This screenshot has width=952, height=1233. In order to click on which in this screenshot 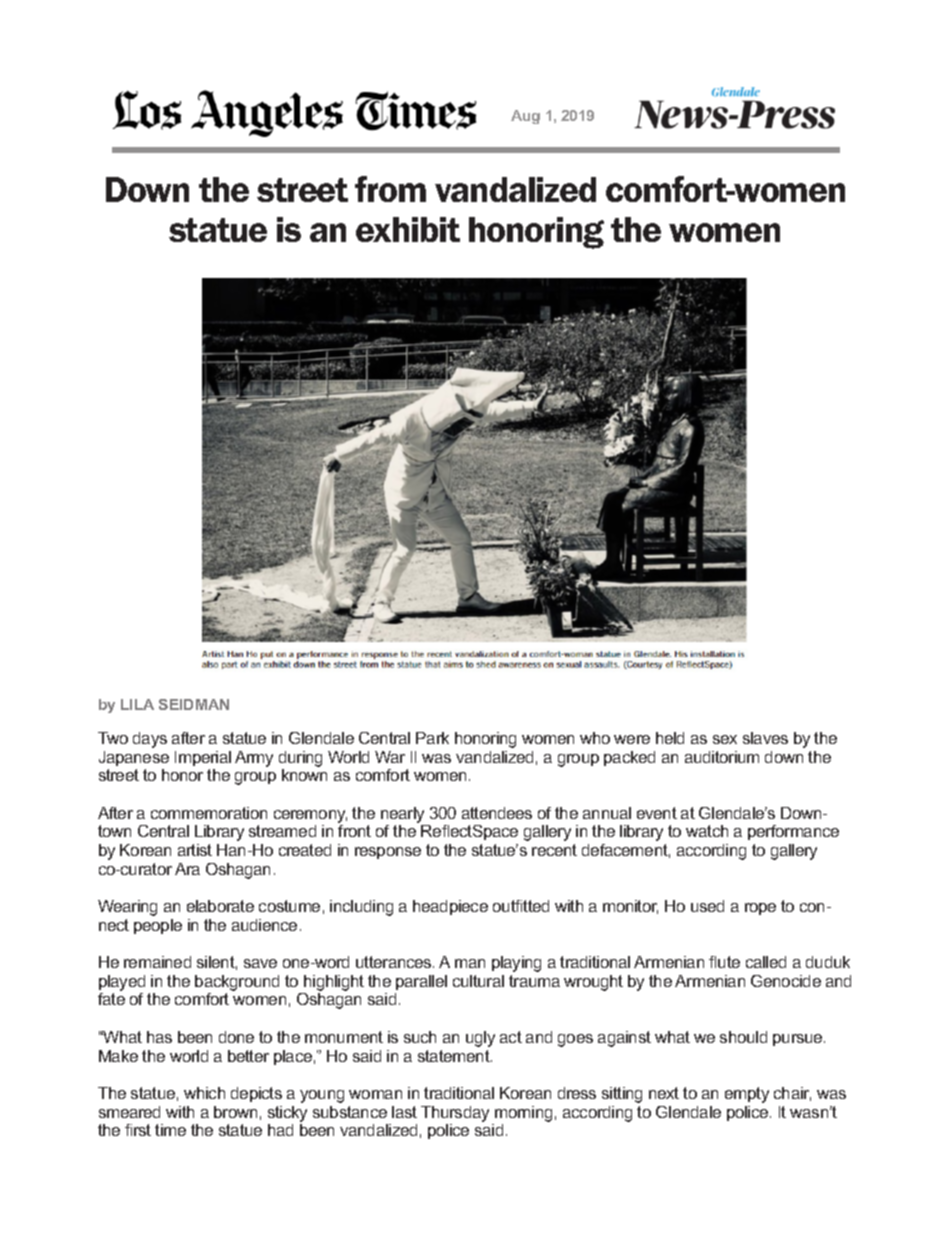, I will do `click(204, 1093)`.
